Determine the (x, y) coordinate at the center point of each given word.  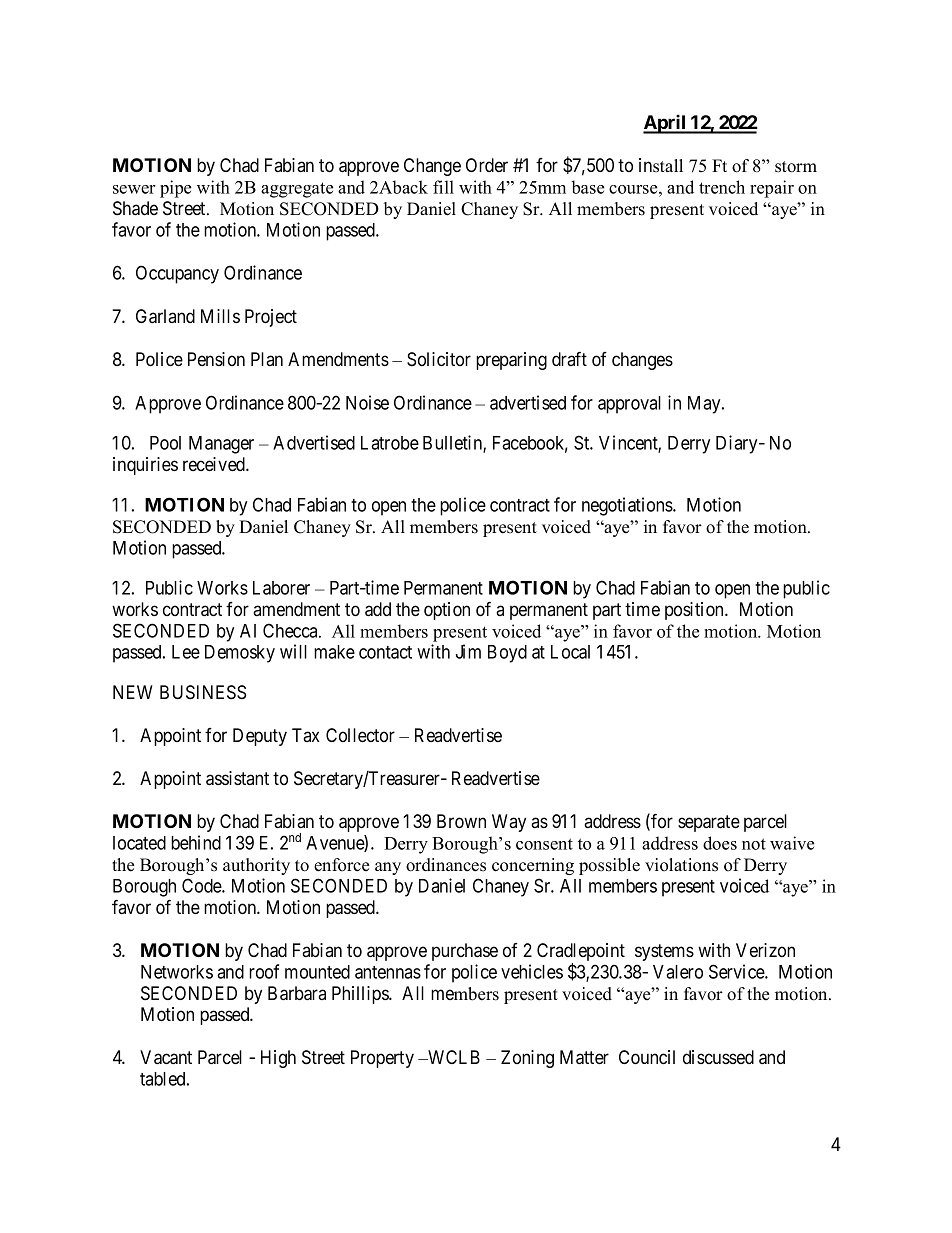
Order (487, 165)
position (695, 611)
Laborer (281, 588)
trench (722, 187)
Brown (461, 821)
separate (709, 823)
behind (196, 842)
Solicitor (439, 359)
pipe (175, 189)
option (447, 611)
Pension (216, 359)
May (705, 405)
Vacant (166, 1057)
